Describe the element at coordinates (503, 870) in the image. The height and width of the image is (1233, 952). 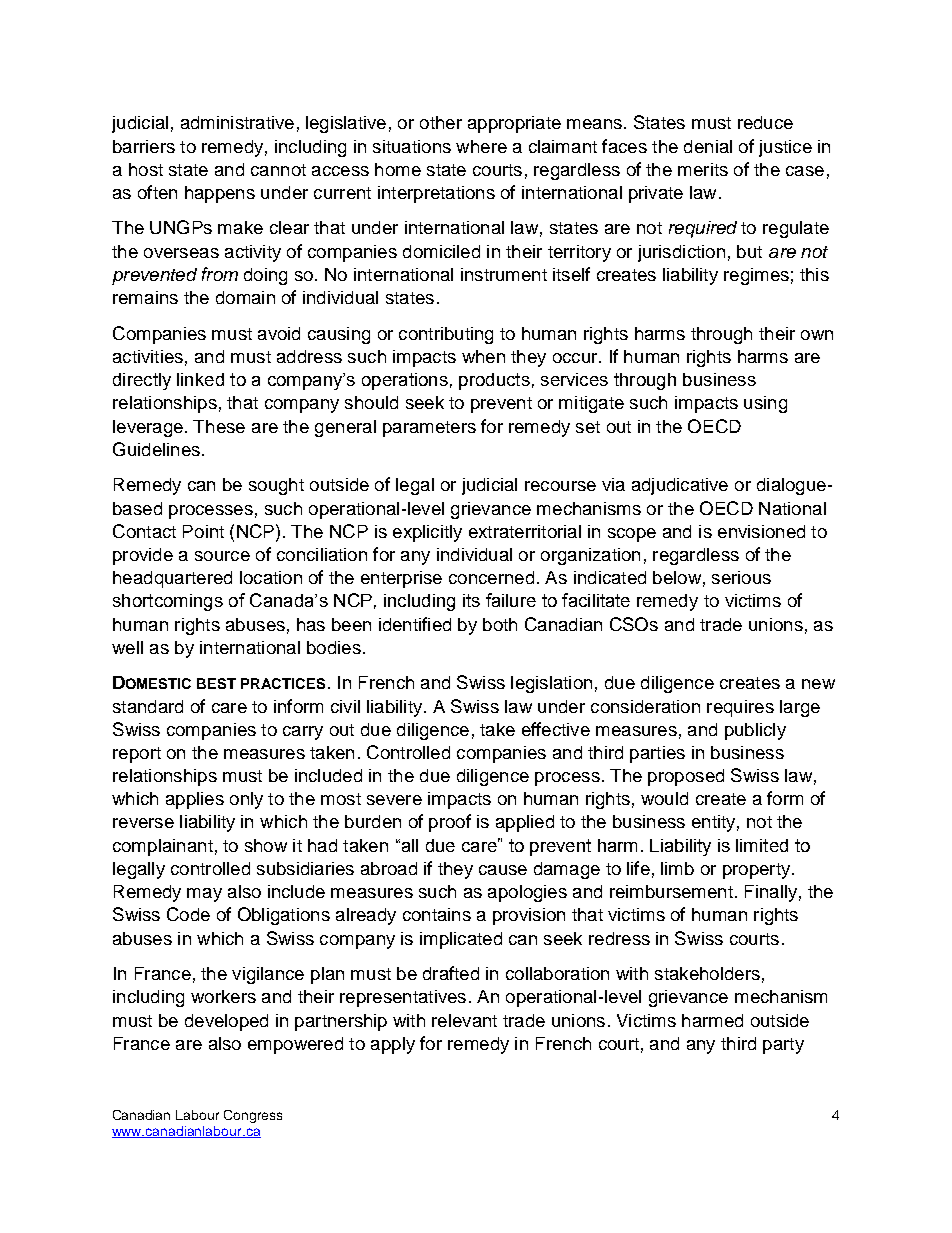
I see `cause` at that location.
